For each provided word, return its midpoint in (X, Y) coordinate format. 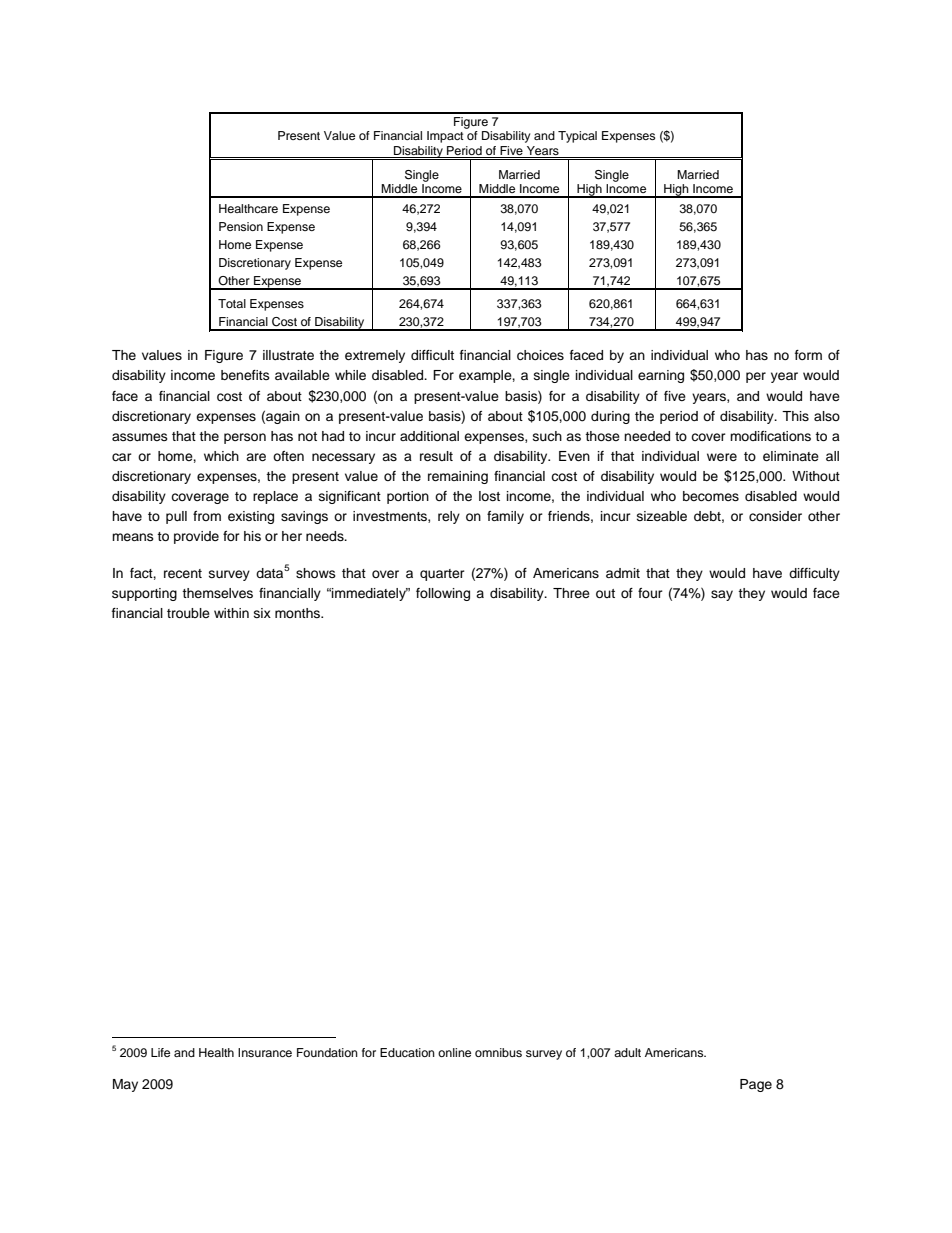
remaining (458, 477)
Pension (241, 226)
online (454, 1052)
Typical (577, 137)
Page (756, 1085)
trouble (188, 613)
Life (160, 1052)
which (221, 456)
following (443, 594)
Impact (445, 137)
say (722, 595)
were (722, 457)
